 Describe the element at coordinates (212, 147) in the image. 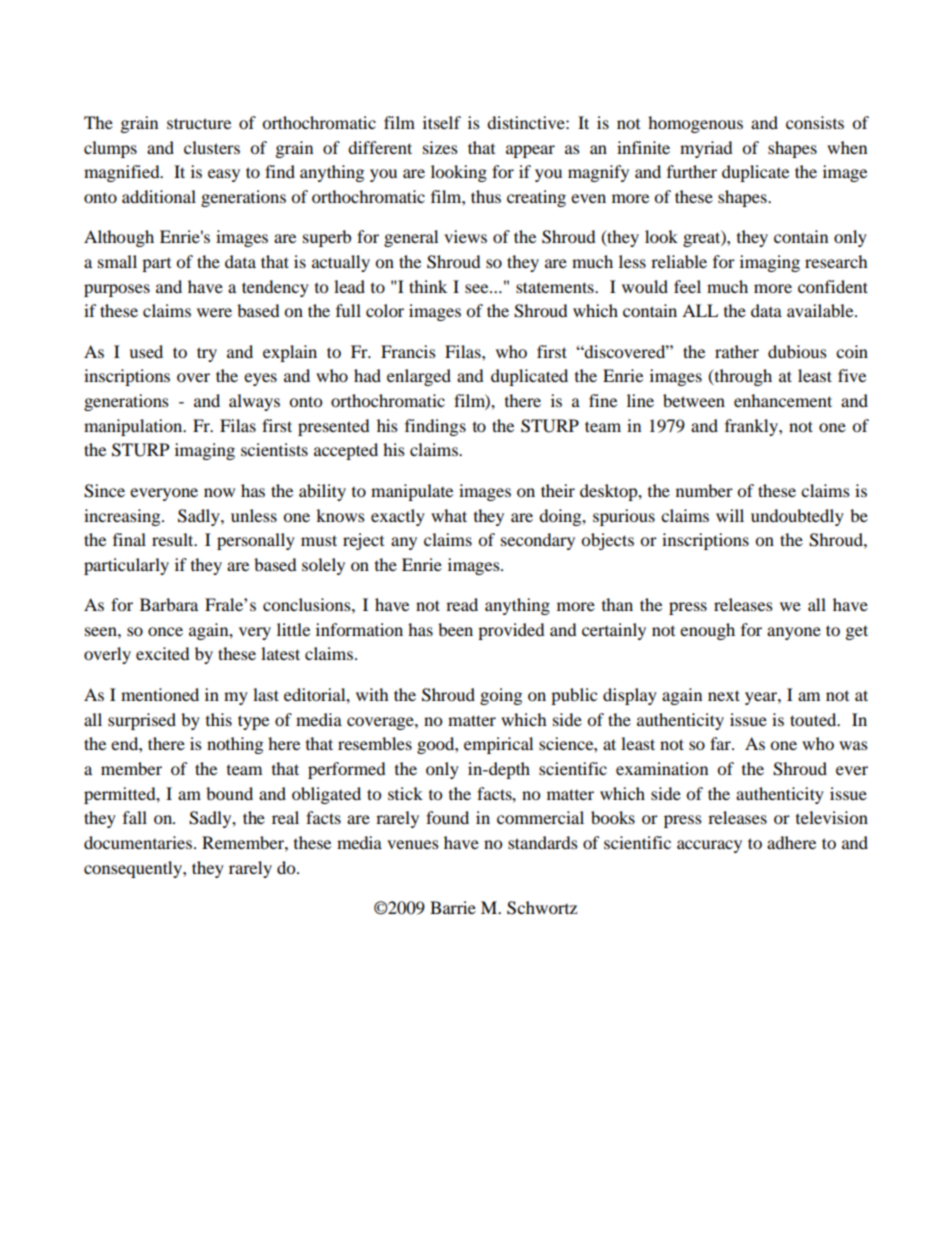

I see `clusters` at that location.
